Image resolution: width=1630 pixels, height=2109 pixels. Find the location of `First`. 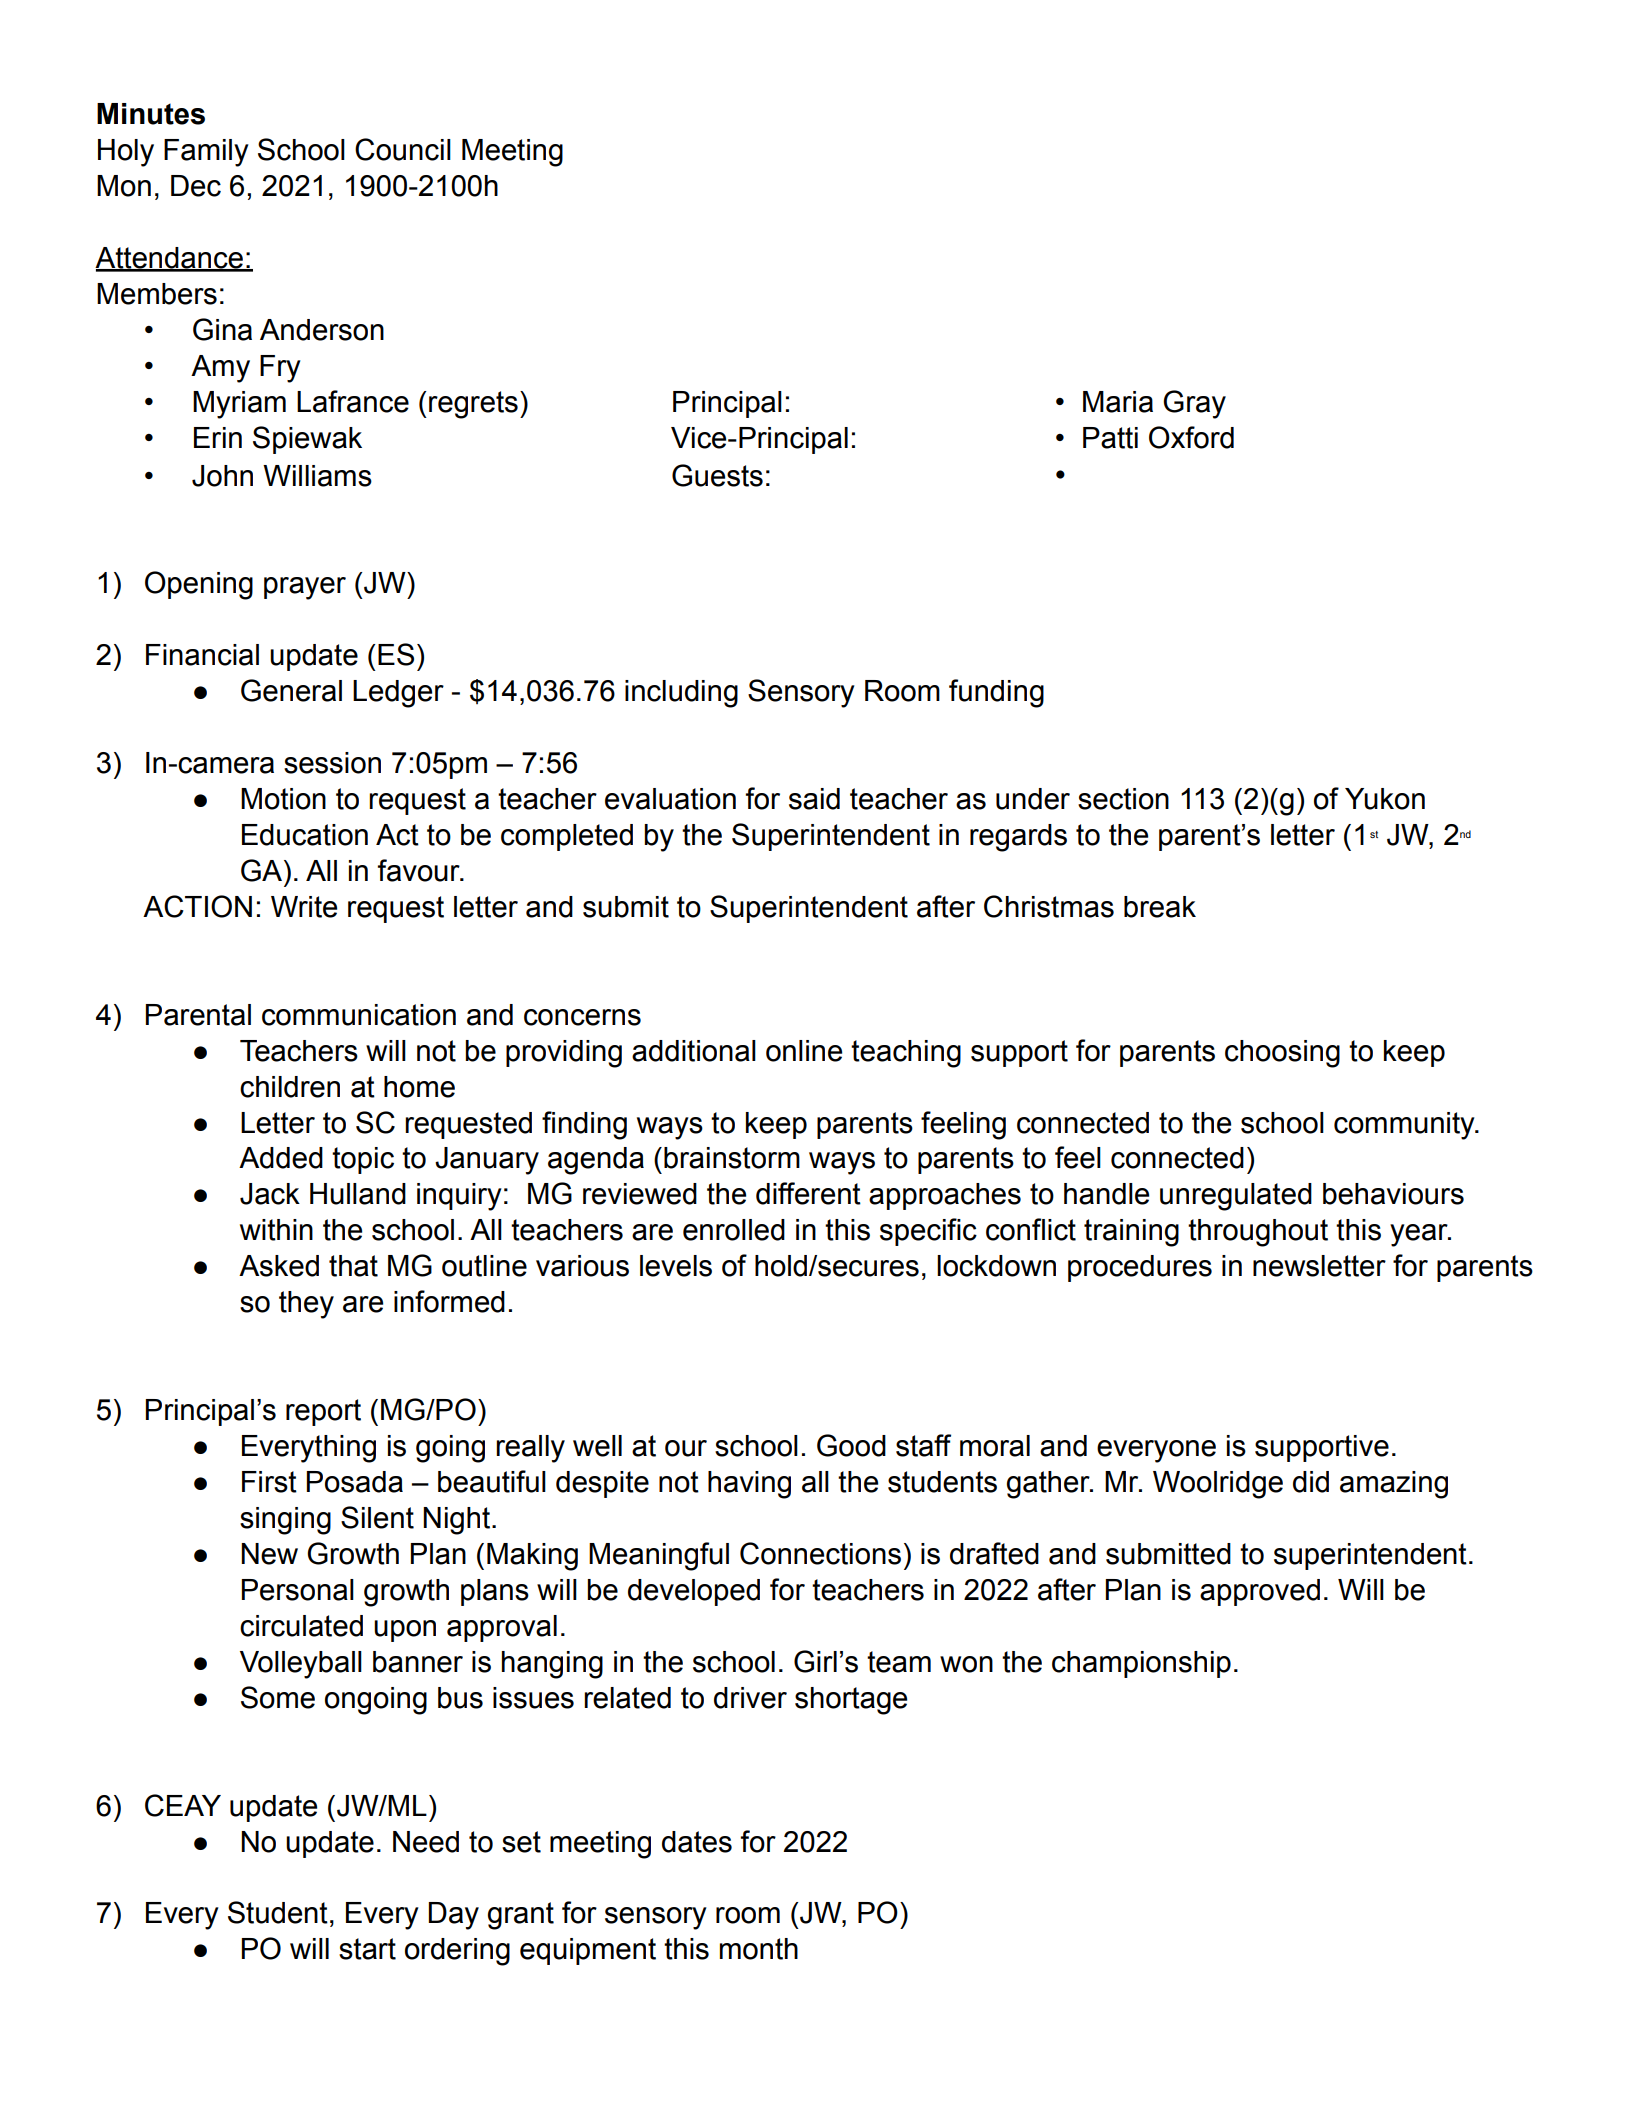

First is located at coordinates (269, 1482).
